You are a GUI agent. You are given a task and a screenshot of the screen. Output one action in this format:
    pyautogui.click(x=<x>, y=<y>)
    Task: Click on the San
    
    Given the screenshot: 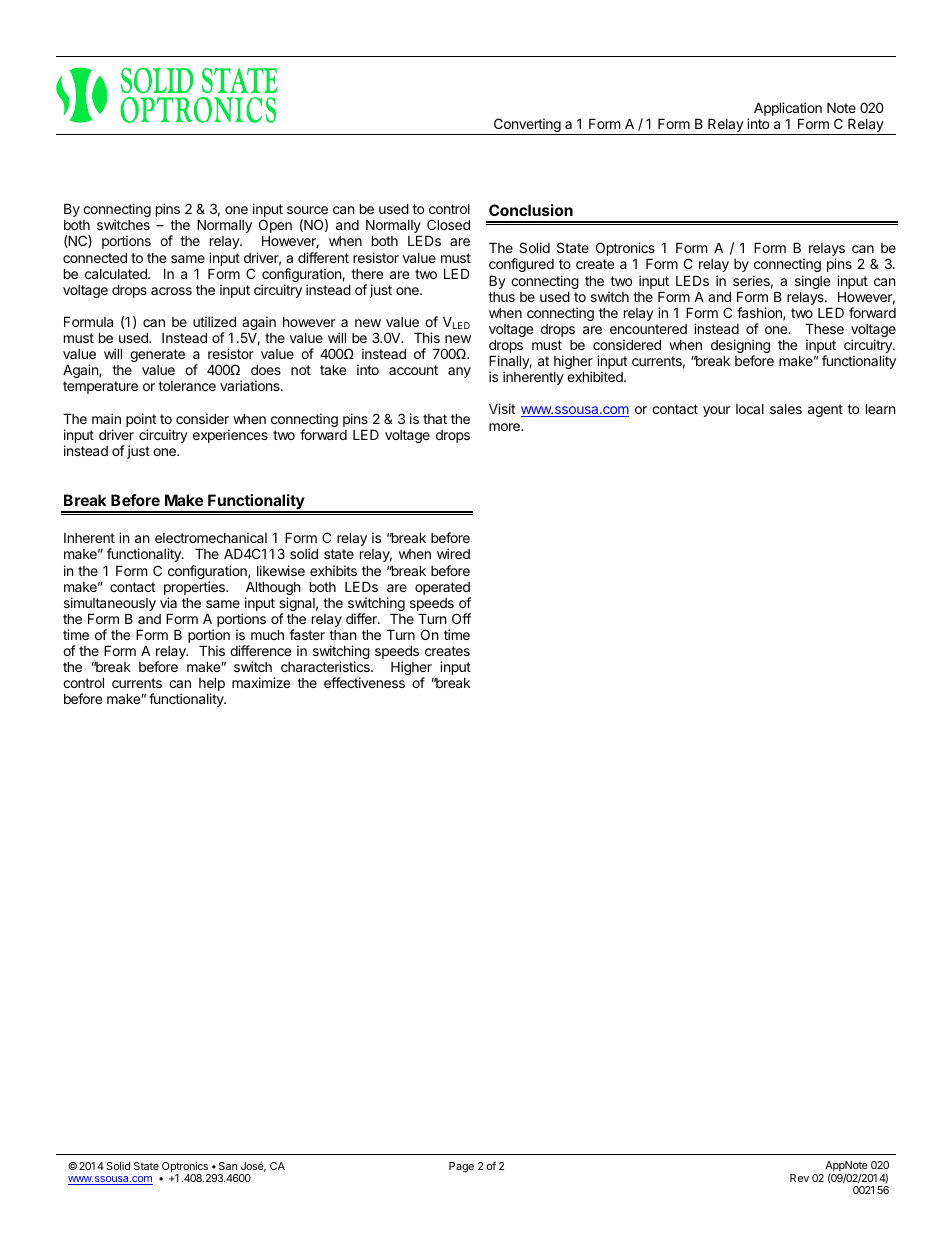 What is the action you would take?
    pyautogui.click(x=228, y=1166)
